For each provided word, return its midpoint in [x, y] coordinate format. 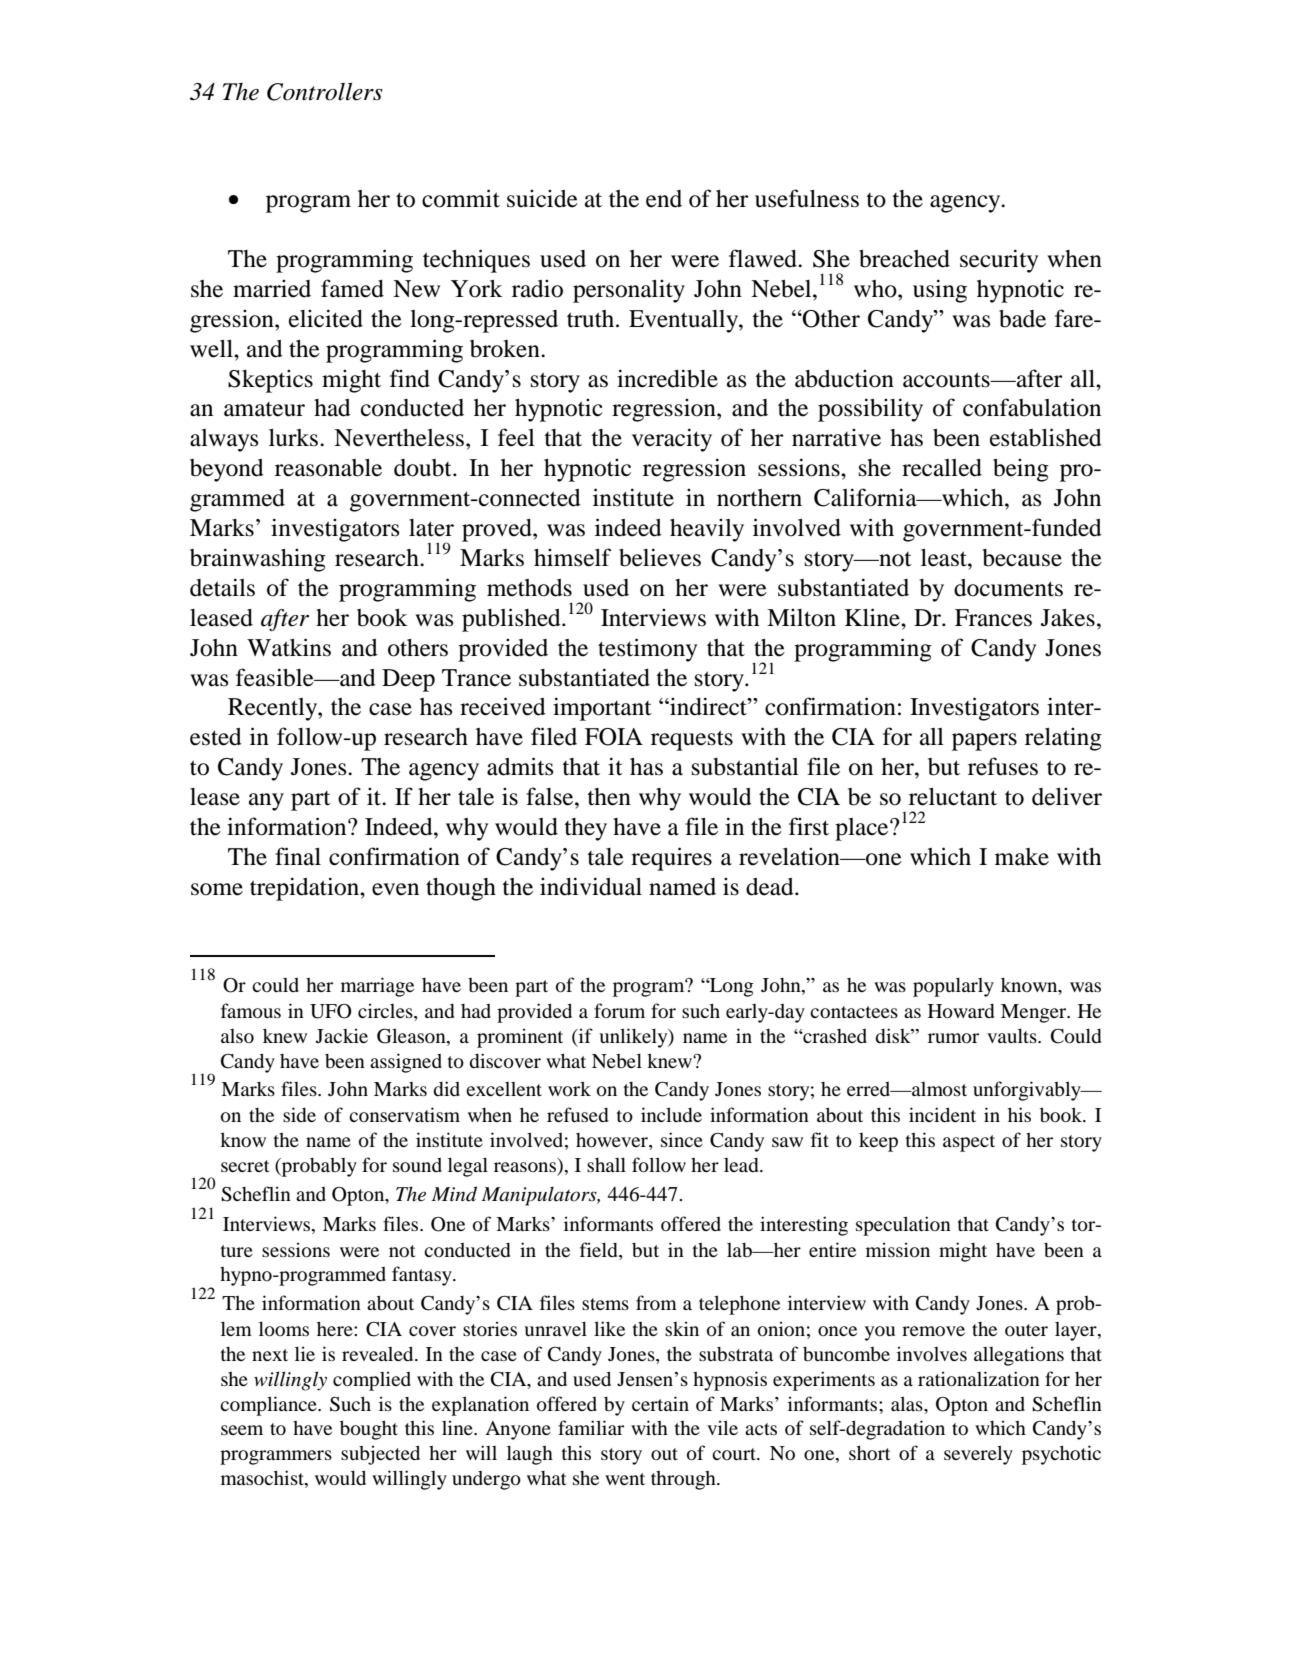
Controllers [325, 91]
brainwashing [258, 560]
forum [619, 1010]
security [999, 261]
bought [369, 1430]
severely [978, 1455]
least [945, 558]
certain [660, 1403]
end [664, 199]
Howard [961, 1011]
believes [660, 557]
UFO [331, 1011]
